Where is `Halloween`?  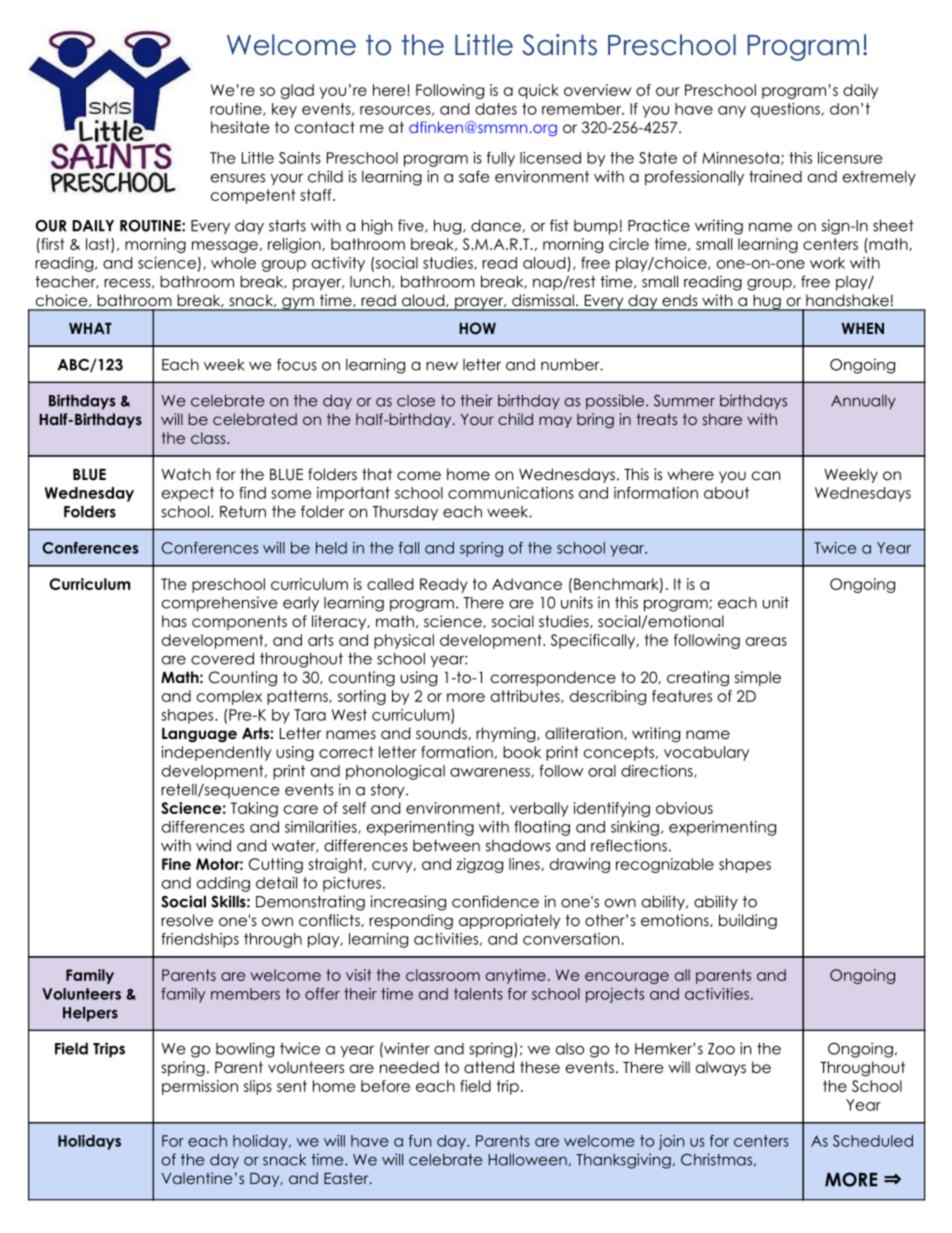 Halloween is located at coordinates (528, 1160).
